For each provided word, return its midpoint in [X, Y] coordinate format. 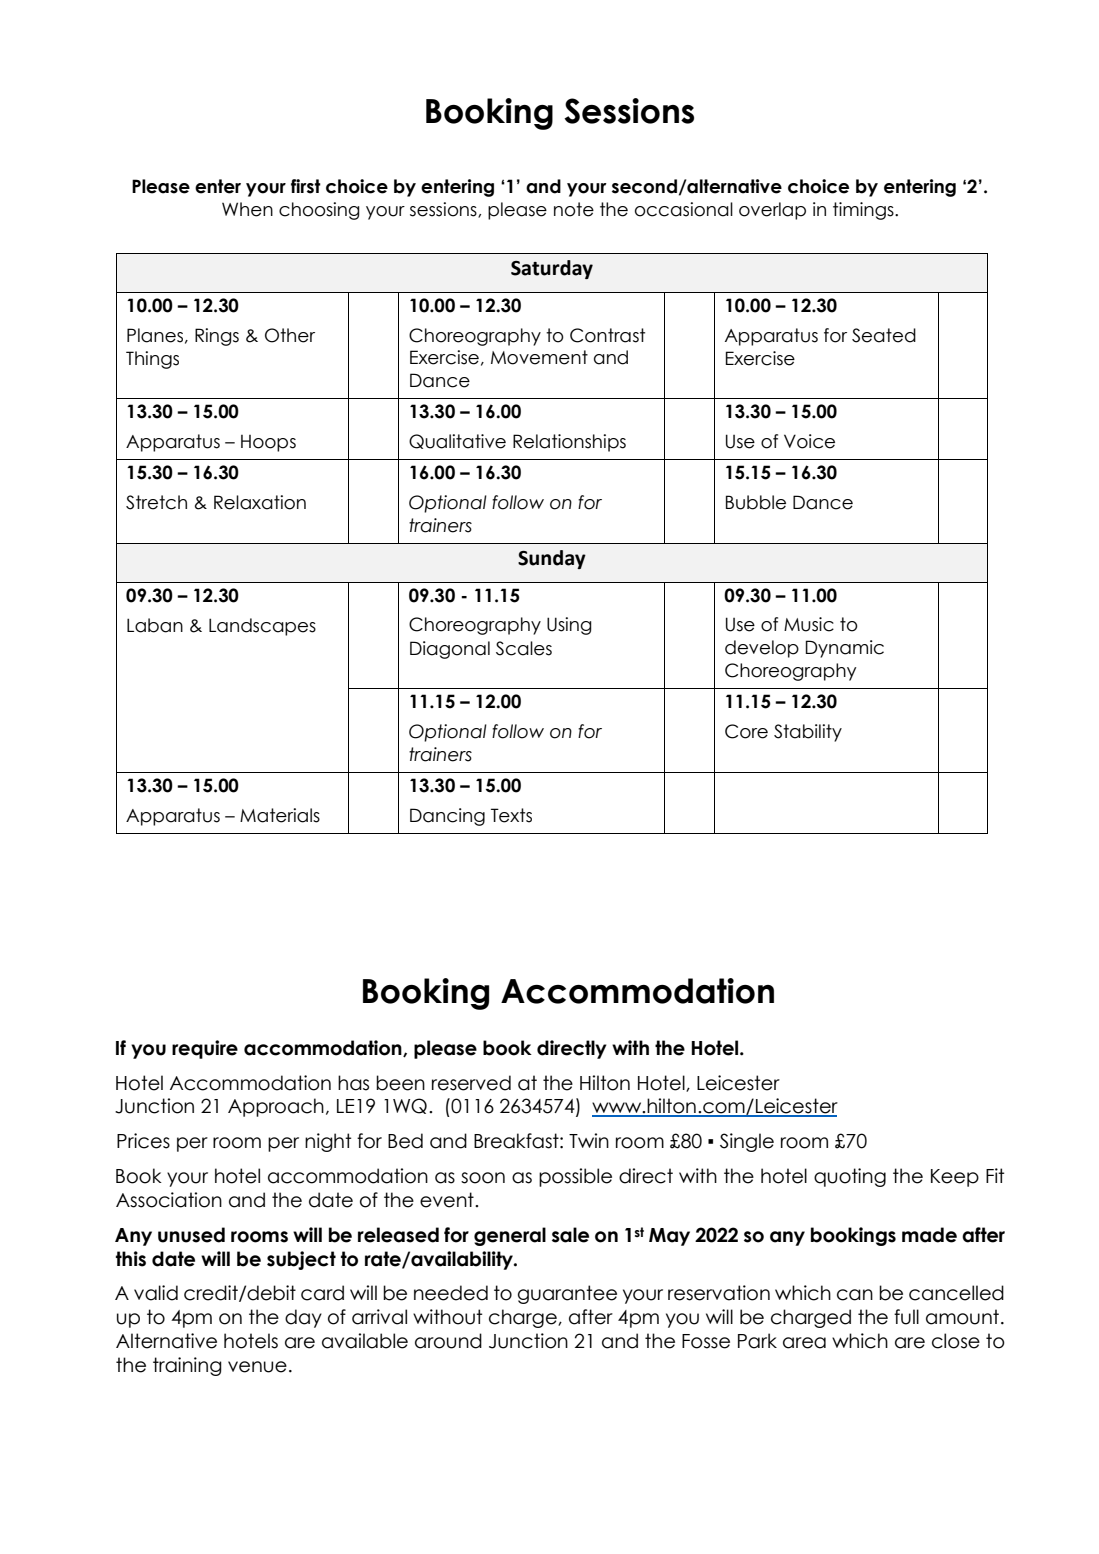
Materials [280, 815]
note [574, 209]
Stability [808, 733]
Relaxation [260, 502]
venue [257, 1367]
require [205, 1049]
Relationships [569, 443]
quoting [850, 1177]
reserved [471, 1083]
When [247, 209]
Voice [809, 441]
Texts [511, 815]
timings [864, 211]
